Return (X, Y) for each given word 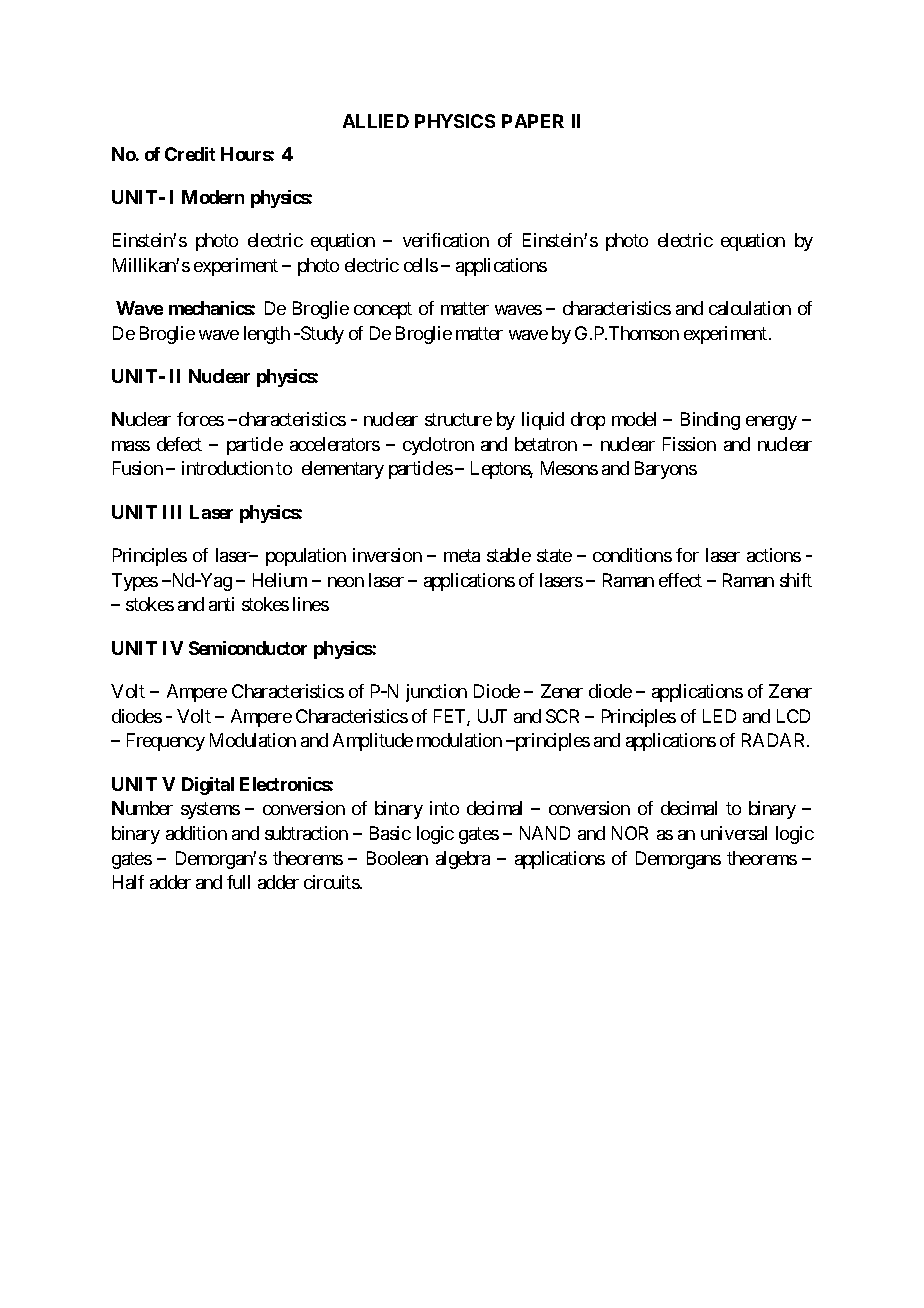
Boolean (397, 858)
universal (734, 833)
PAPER (533, 121)
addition (196, 833)
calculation (750, 308)
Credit (190, 154)
